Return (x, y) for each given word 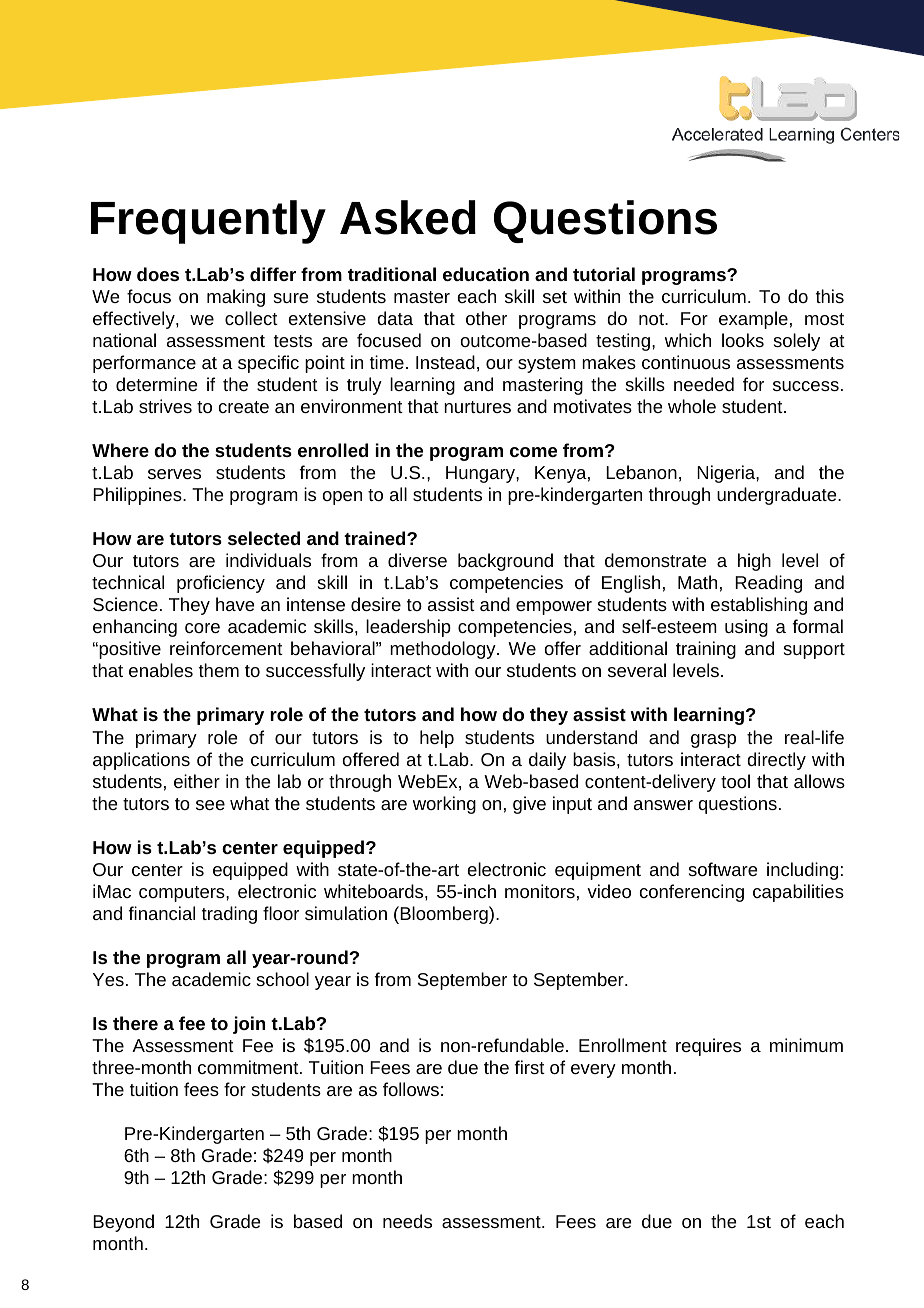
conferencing (692, 893)
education (486, 274)
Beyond (123, 1223)
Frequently (208, 222)
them (219, 670)
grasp (713, 741)
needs (407, 1221)
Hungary (481, 474)
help (437, 739)
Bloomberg (444, 915)
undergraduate (776, 496)
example (753, 320)
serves (174, 474)
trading (229, 915)
